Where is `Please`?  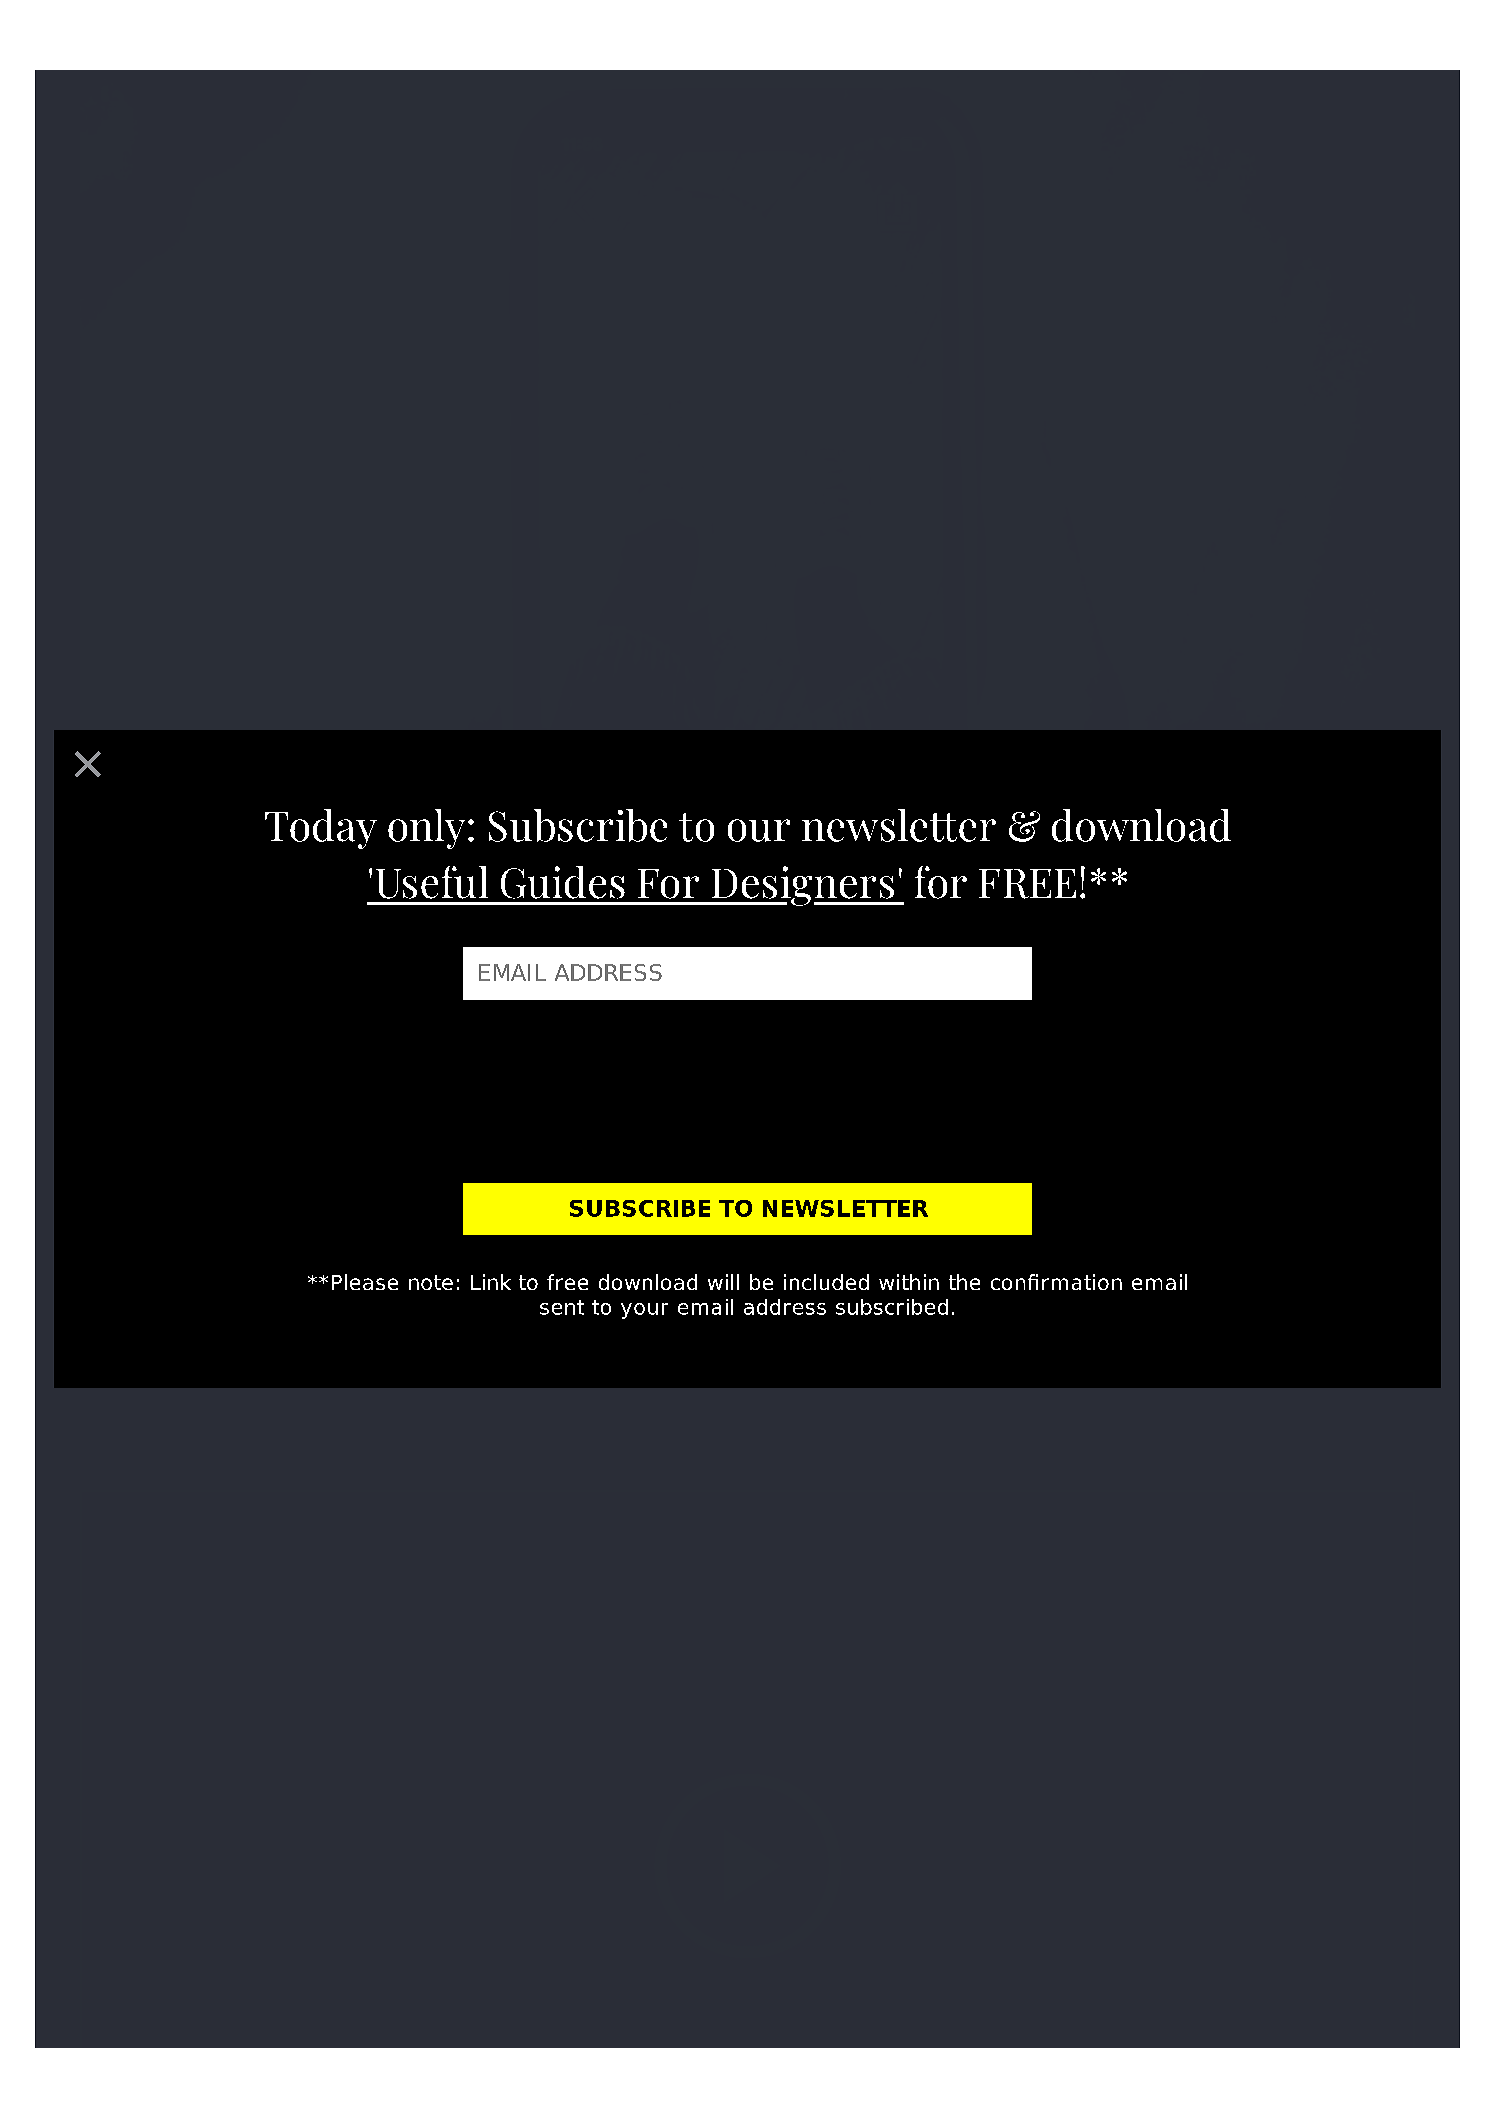
Please is located at coordinates (365, 1282).
